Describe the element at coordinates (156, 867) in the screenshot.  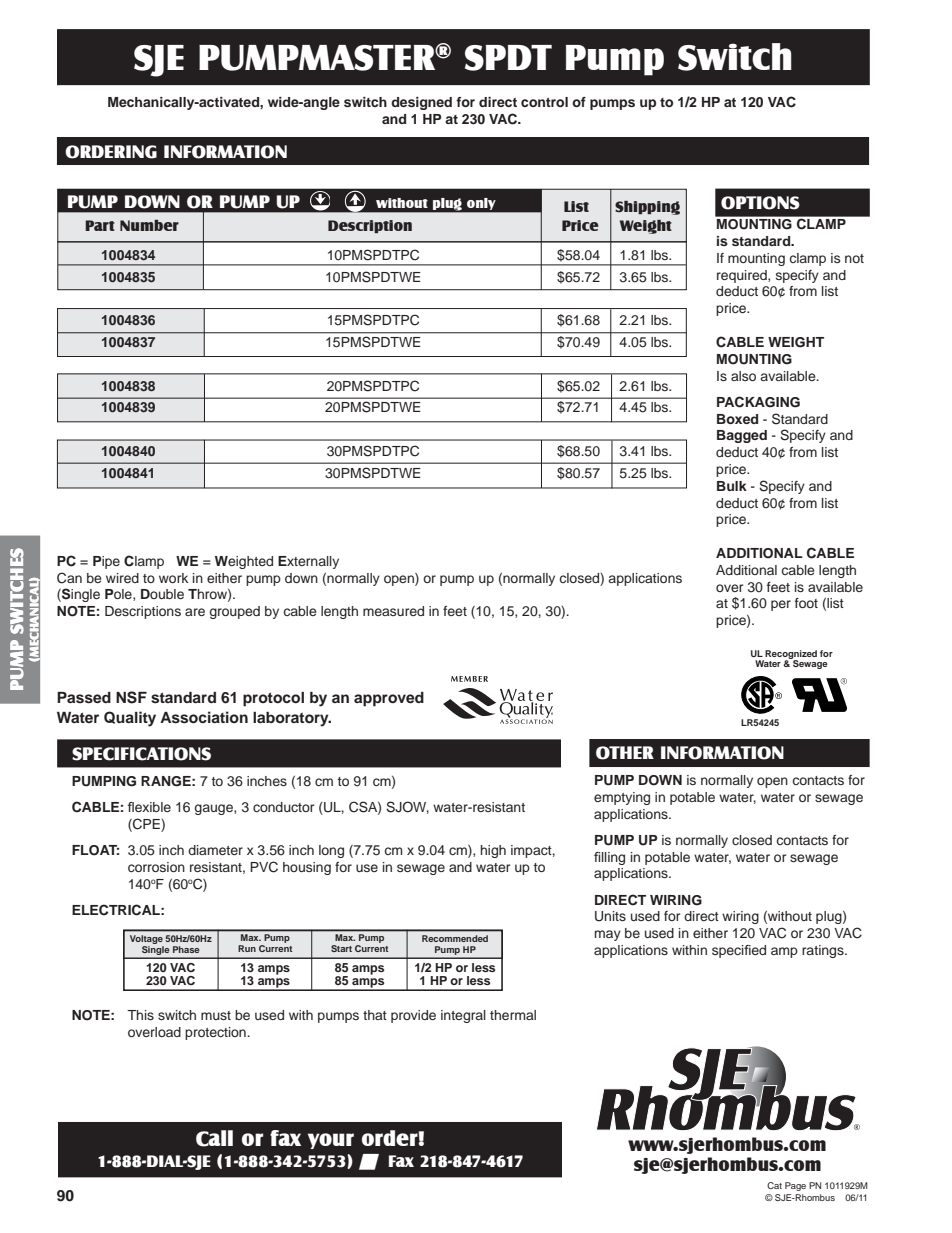
I see `corrosion` at that location.
